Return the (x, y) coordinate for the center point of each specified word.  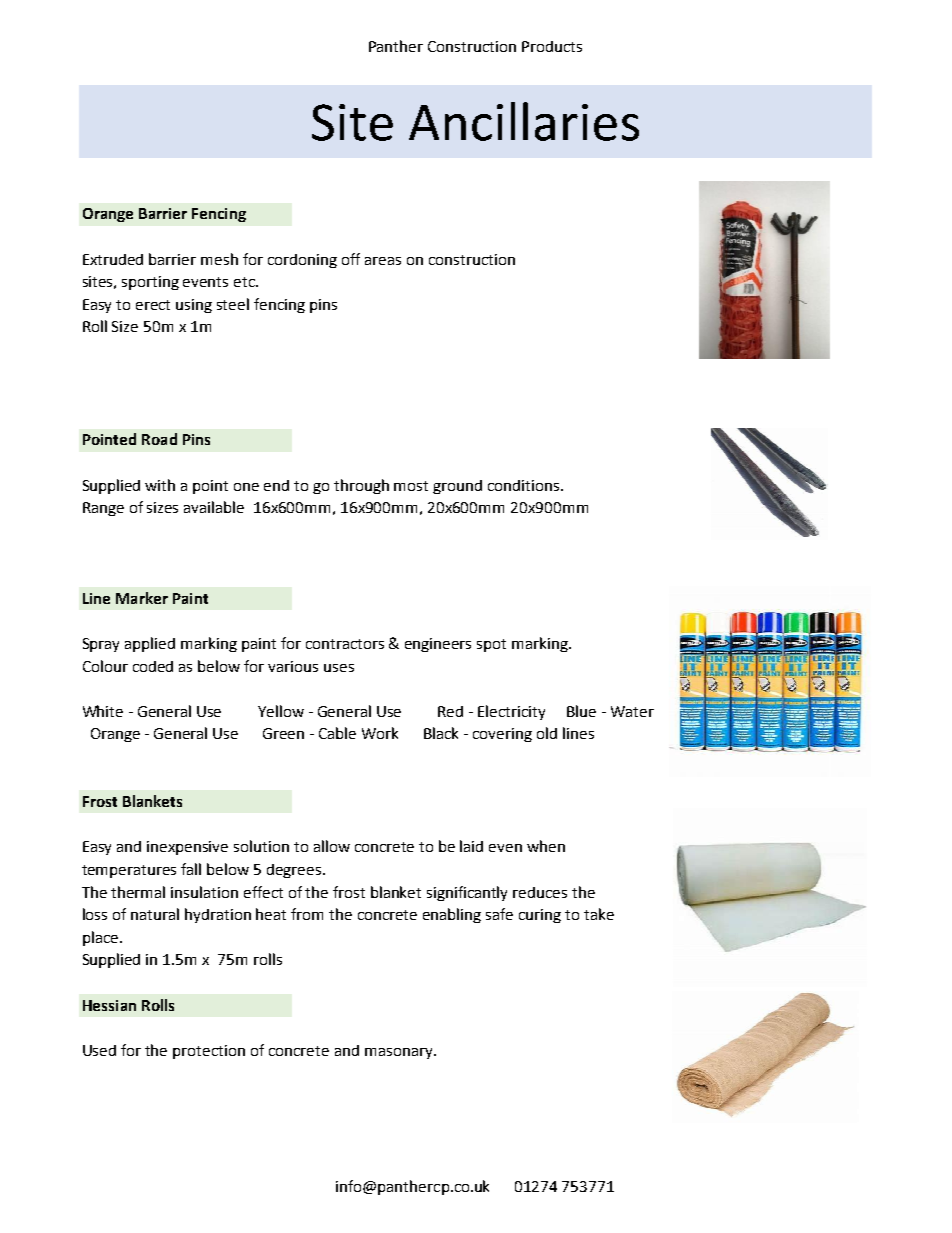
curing (540, 916)
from (307, 914)
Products (552, 46)
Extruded (113, 259)
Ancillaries (524, 121)
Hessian (109, 1005)
